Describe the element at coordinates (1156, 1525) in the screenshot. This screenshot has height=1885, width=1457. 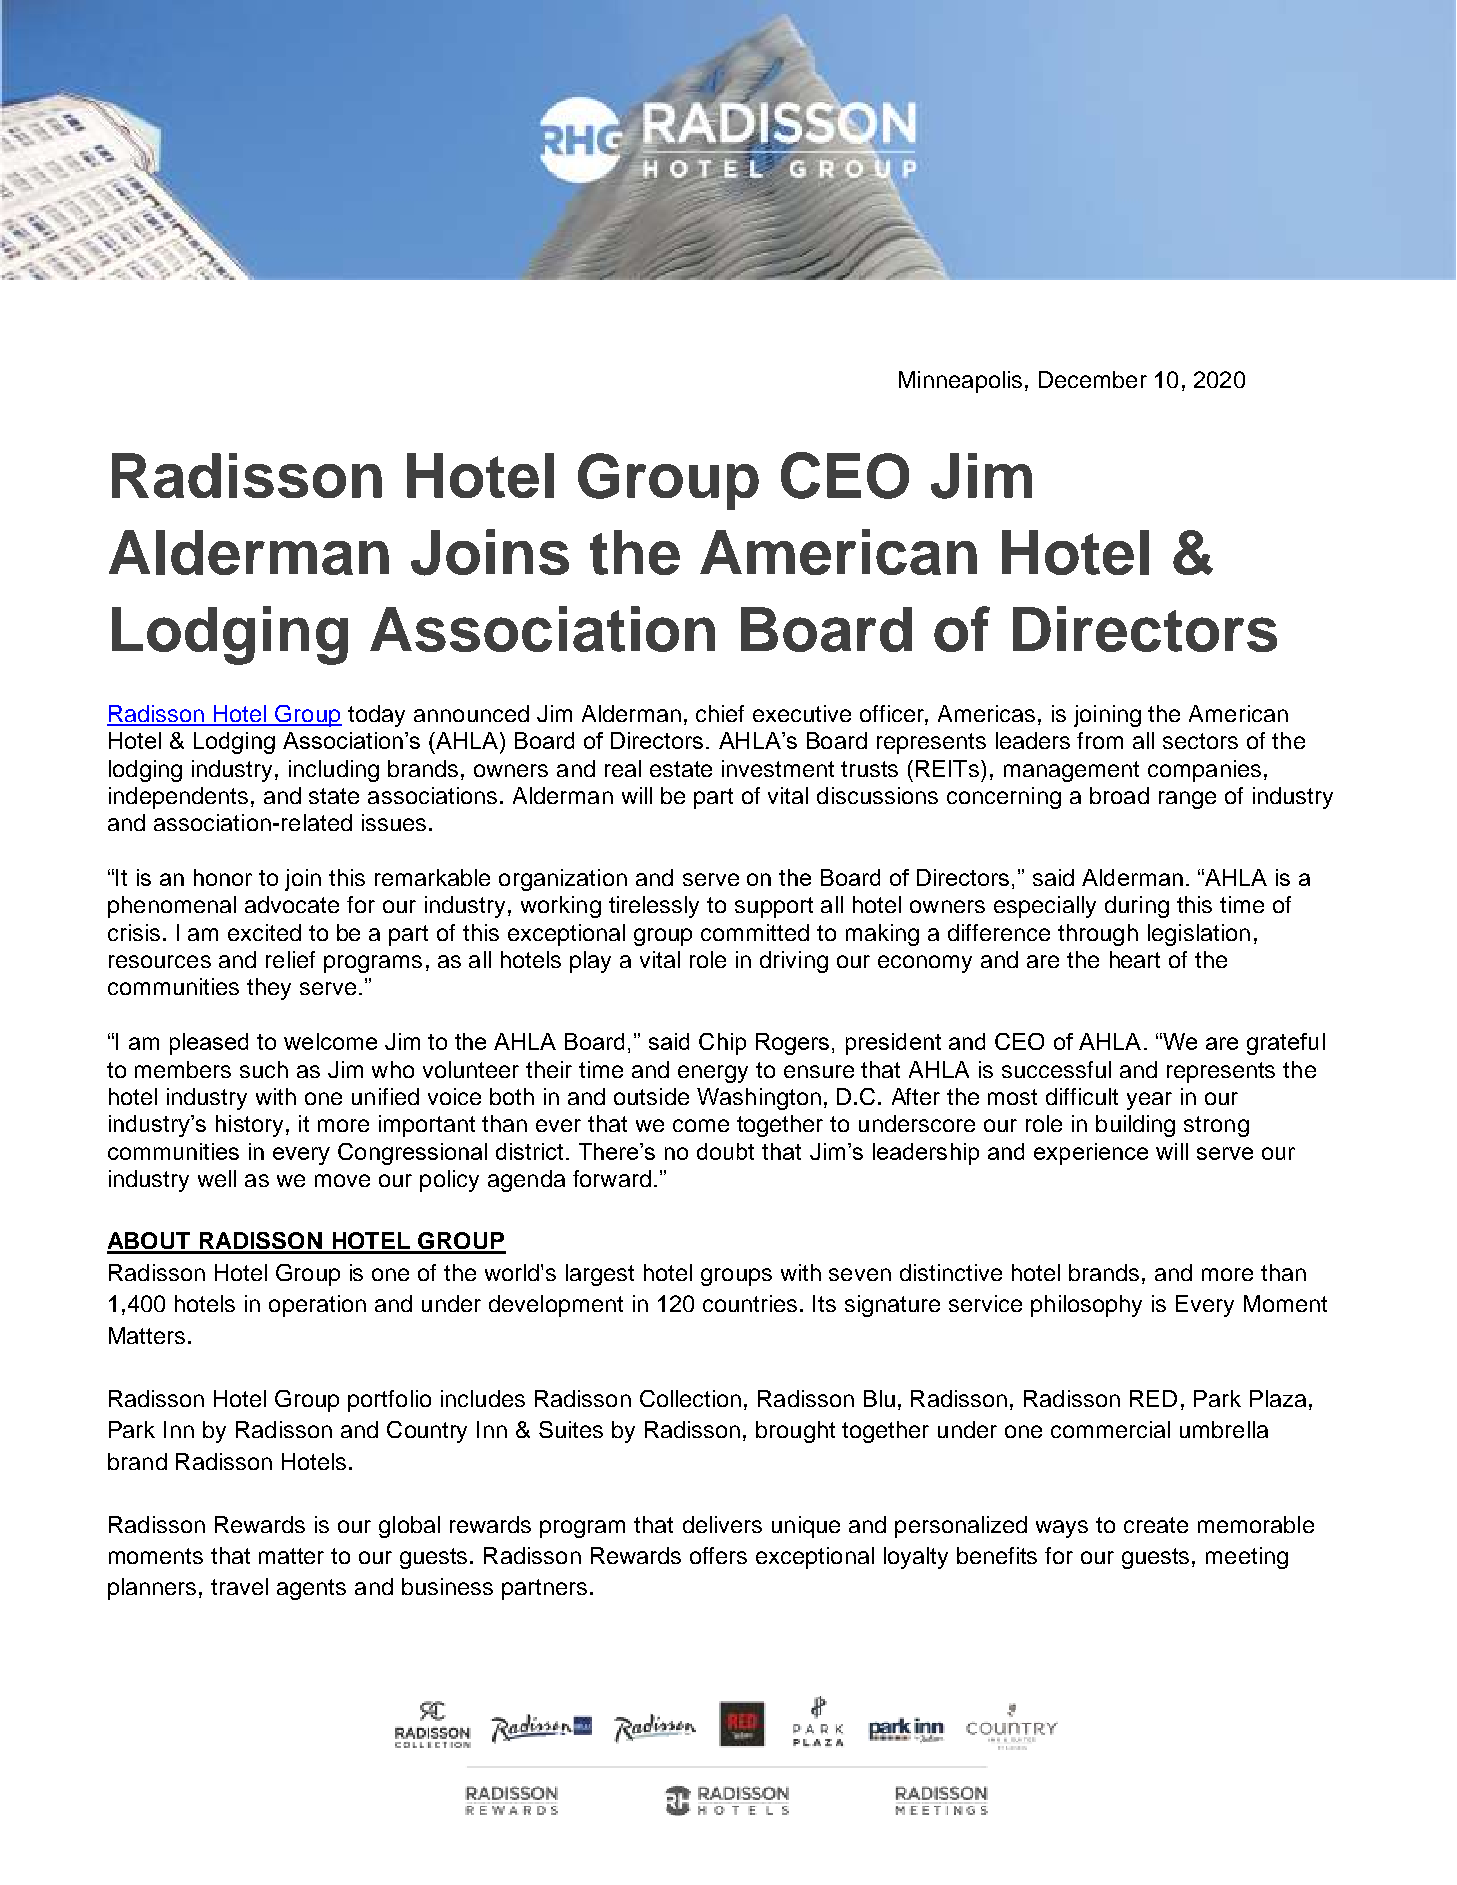
I see `create` at that location.
